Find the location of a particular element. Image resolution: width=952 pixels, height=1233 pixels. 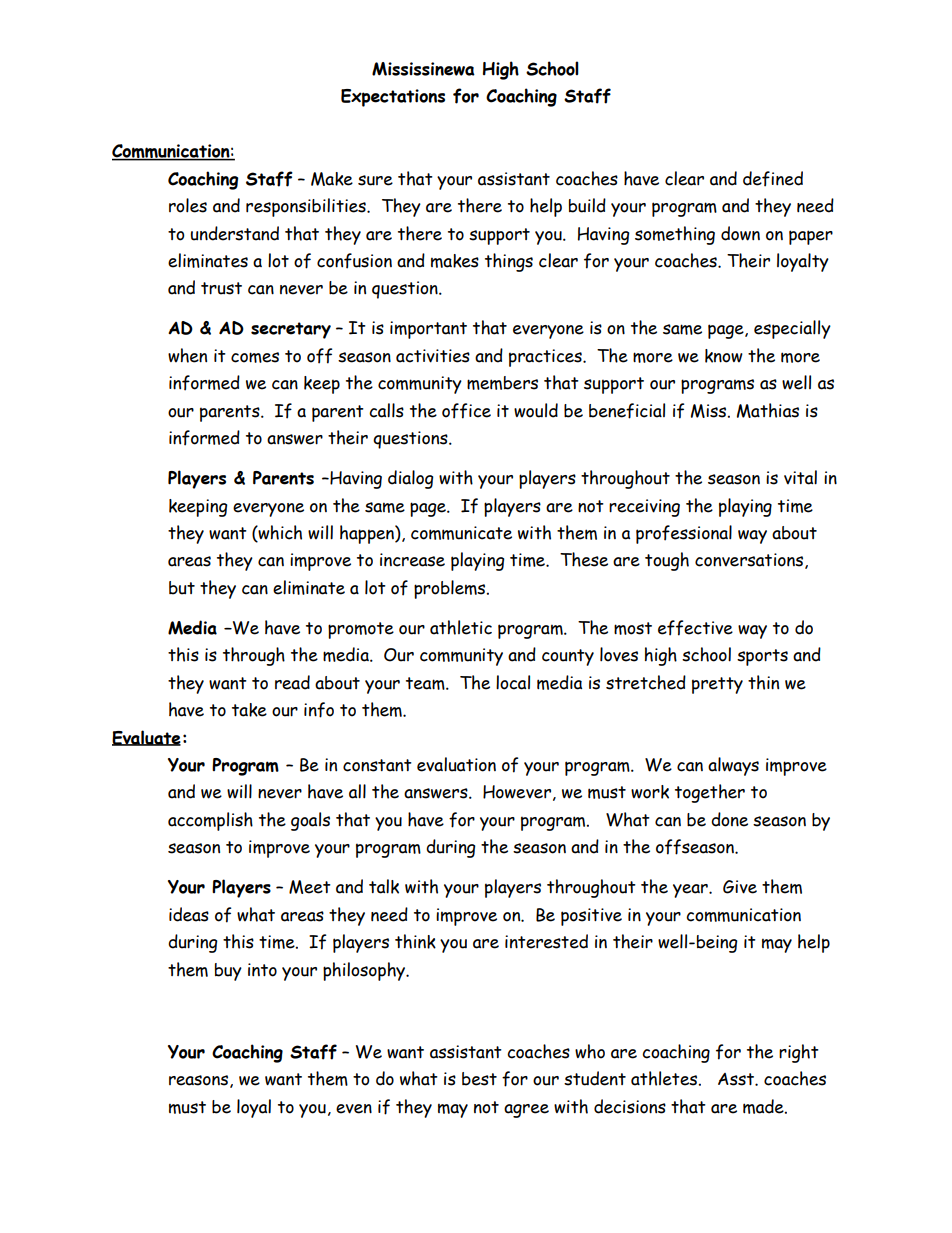

defined is located at coordinates (773, 179).
